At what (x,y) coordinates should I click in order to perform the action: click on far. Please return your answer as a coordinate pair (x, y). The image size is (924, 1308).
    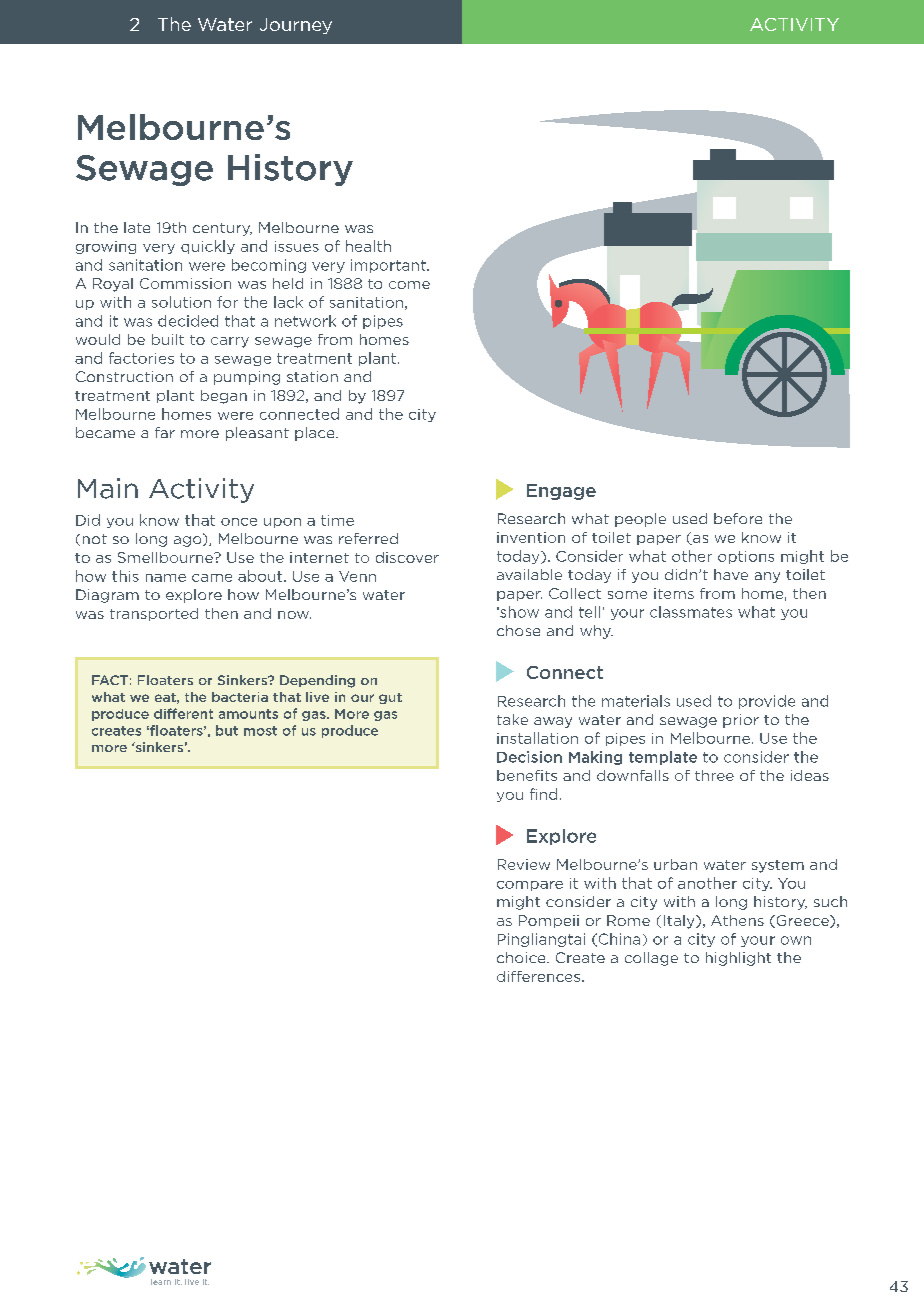
    Looking at the image, I should click on (165, 432).
